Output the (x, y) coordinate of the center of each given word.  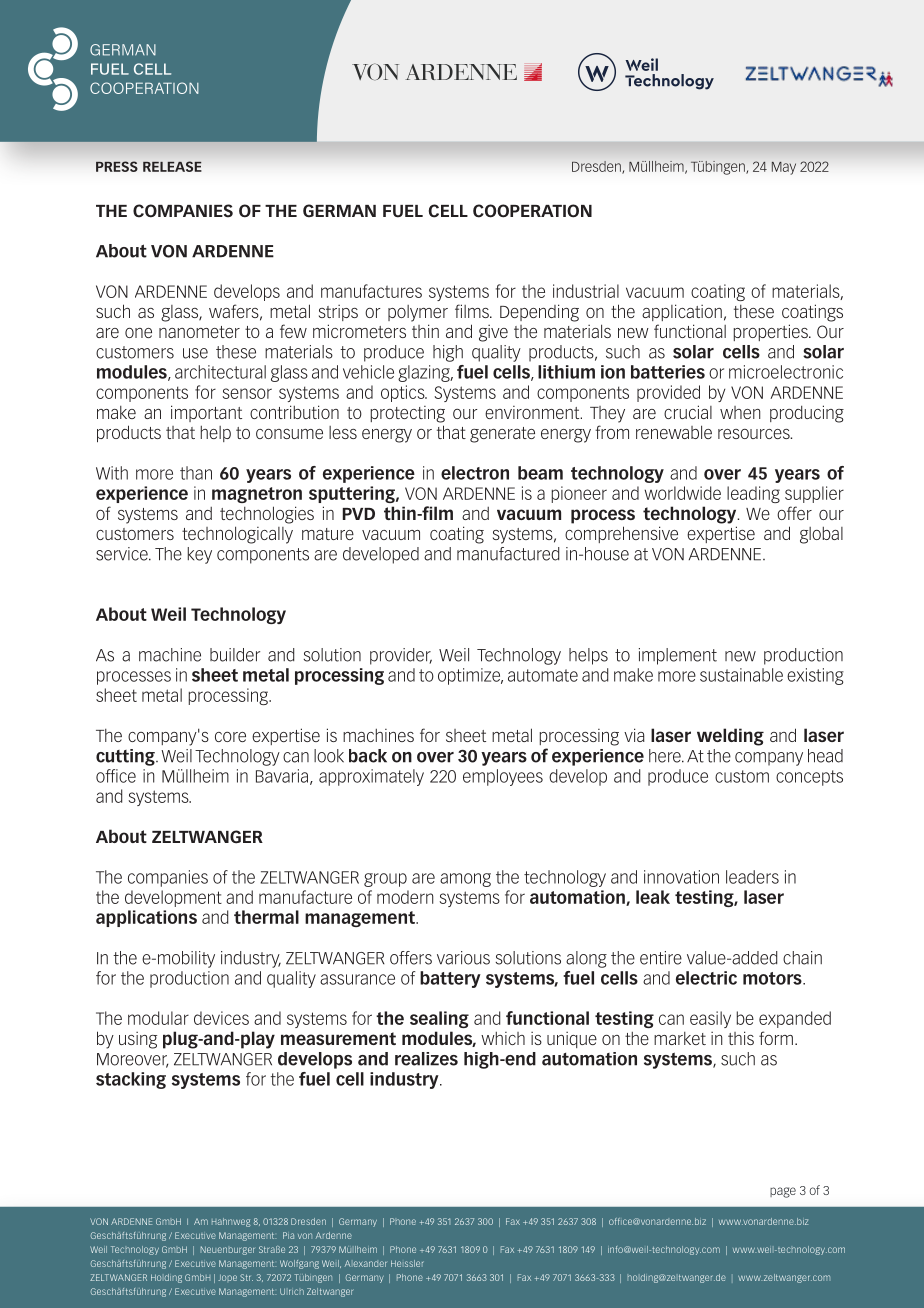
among (465, 880)
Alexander (366, 1263)
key (200, 555)
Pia (288, 1235)
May (784, 168)
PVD (359, 514)
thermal (266, 917)
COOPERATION (532, 211)
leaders (752, 877)
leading (753, 494)
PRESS (117, 166)
